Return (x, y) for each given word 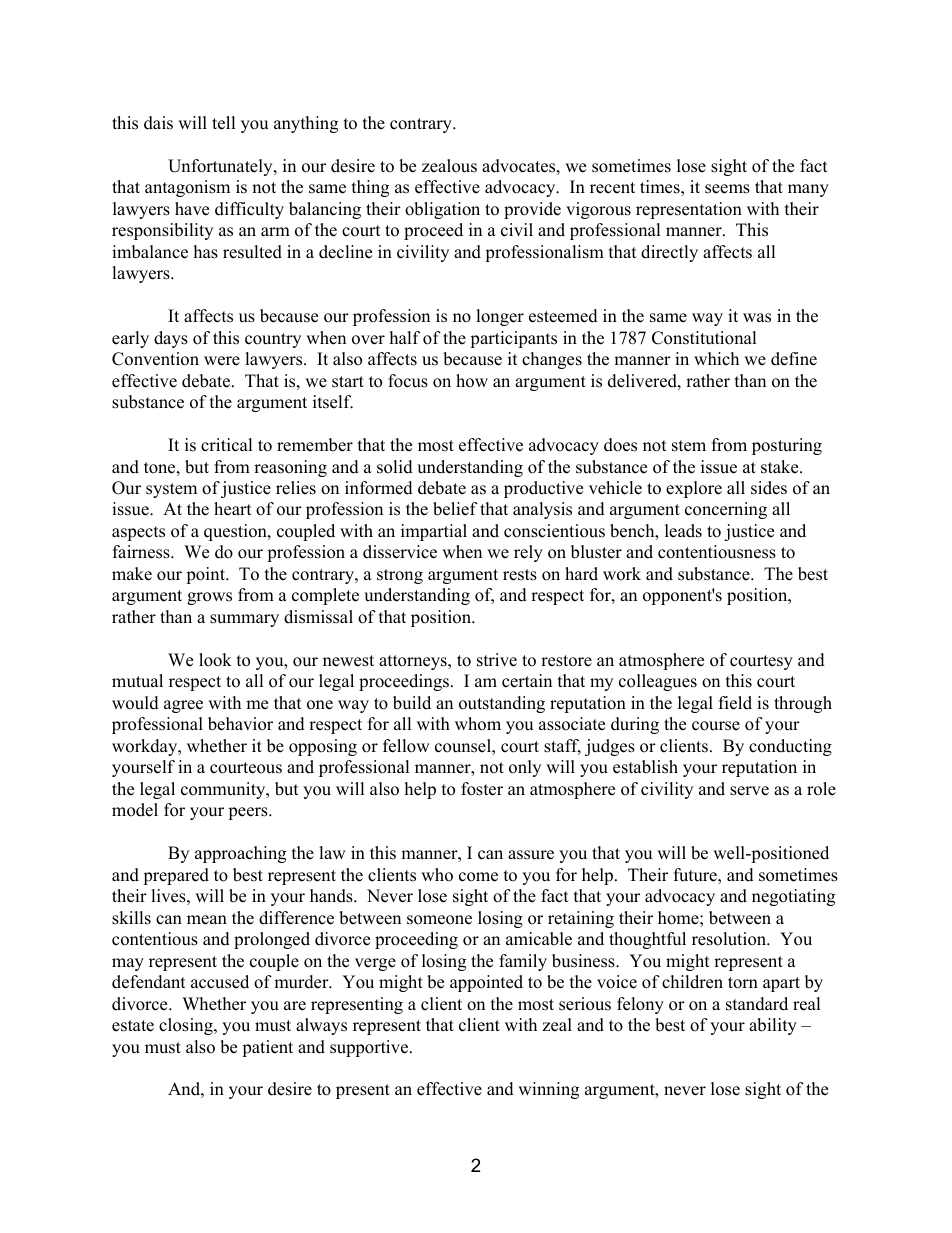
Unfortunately (221, 167)
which (716, 359)
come (478, 877)
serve (749, 791)
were (222, 361)
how (472, 381)
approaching (240, 854)
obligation (442, 210)
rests (520, 575)
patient (267, 1048)
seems (727, 189)
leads (683, 531)
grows (209, 598)
